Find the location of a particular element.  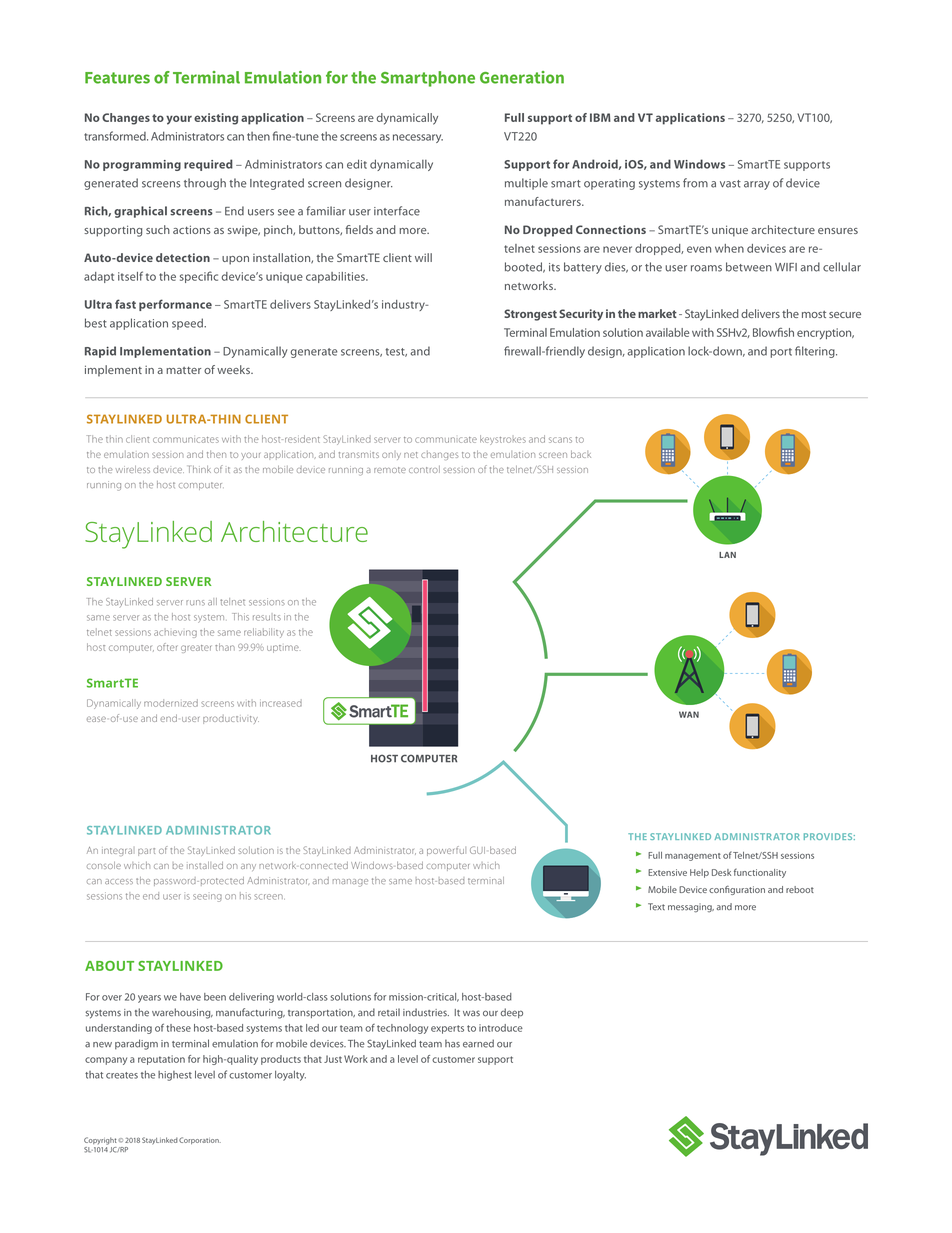

WAN is located at coordinates (689, 714).
